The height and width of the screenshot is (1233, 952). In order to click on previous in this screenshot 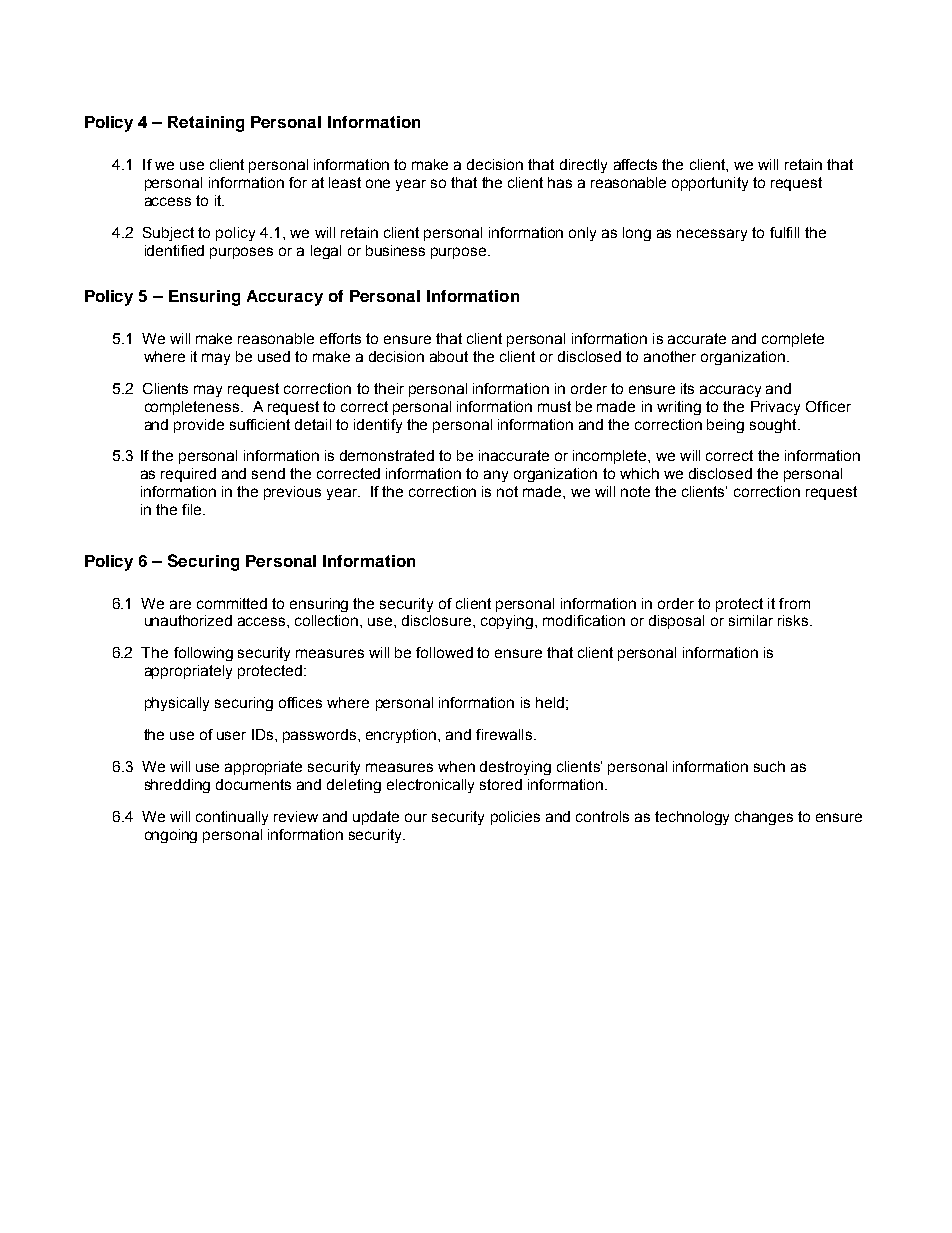, I will do `click(292, 493)`.
